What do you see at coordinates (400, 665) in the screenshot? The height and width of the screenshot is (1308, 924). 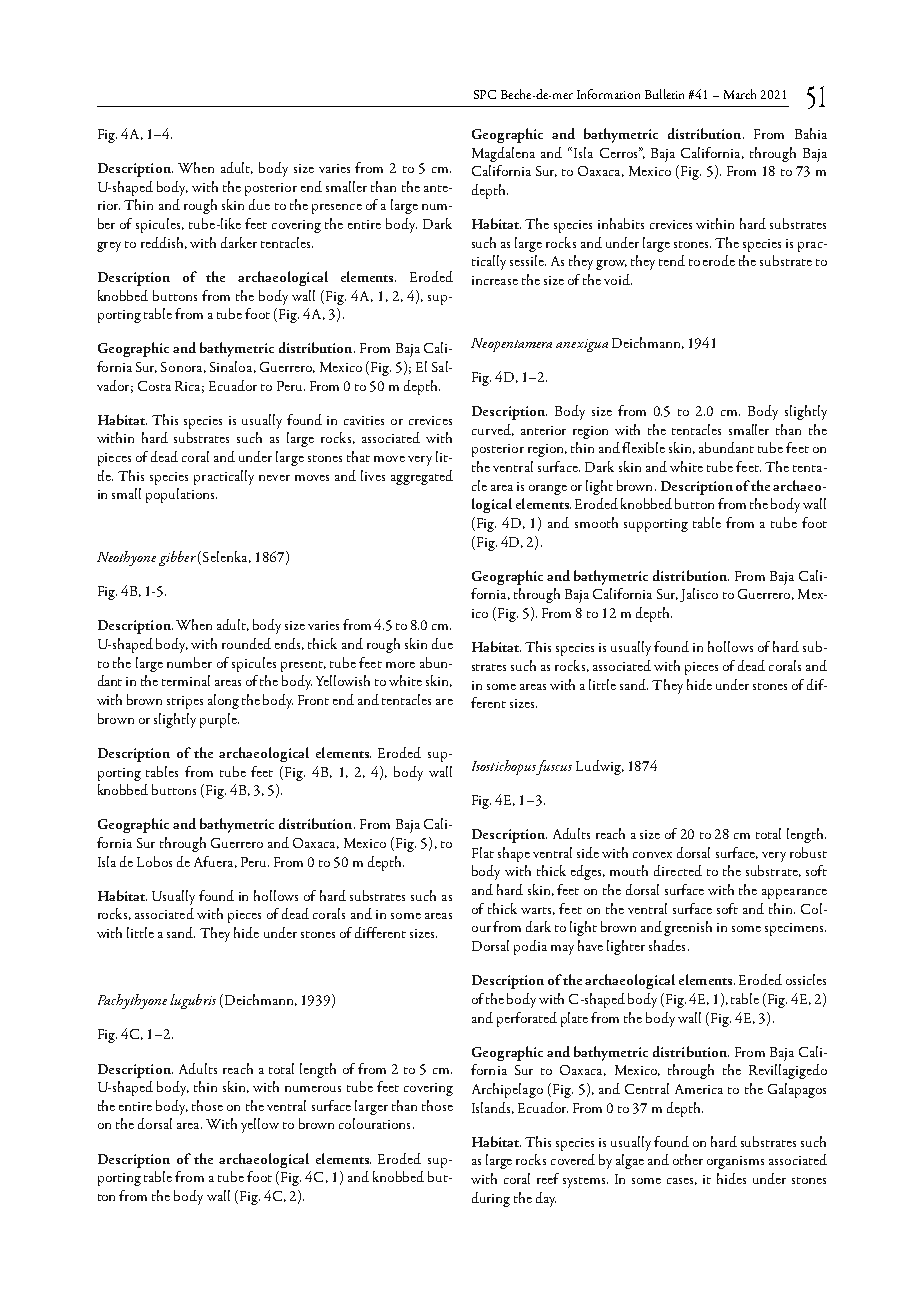 I see `more` at bounding box center [400, 665].
